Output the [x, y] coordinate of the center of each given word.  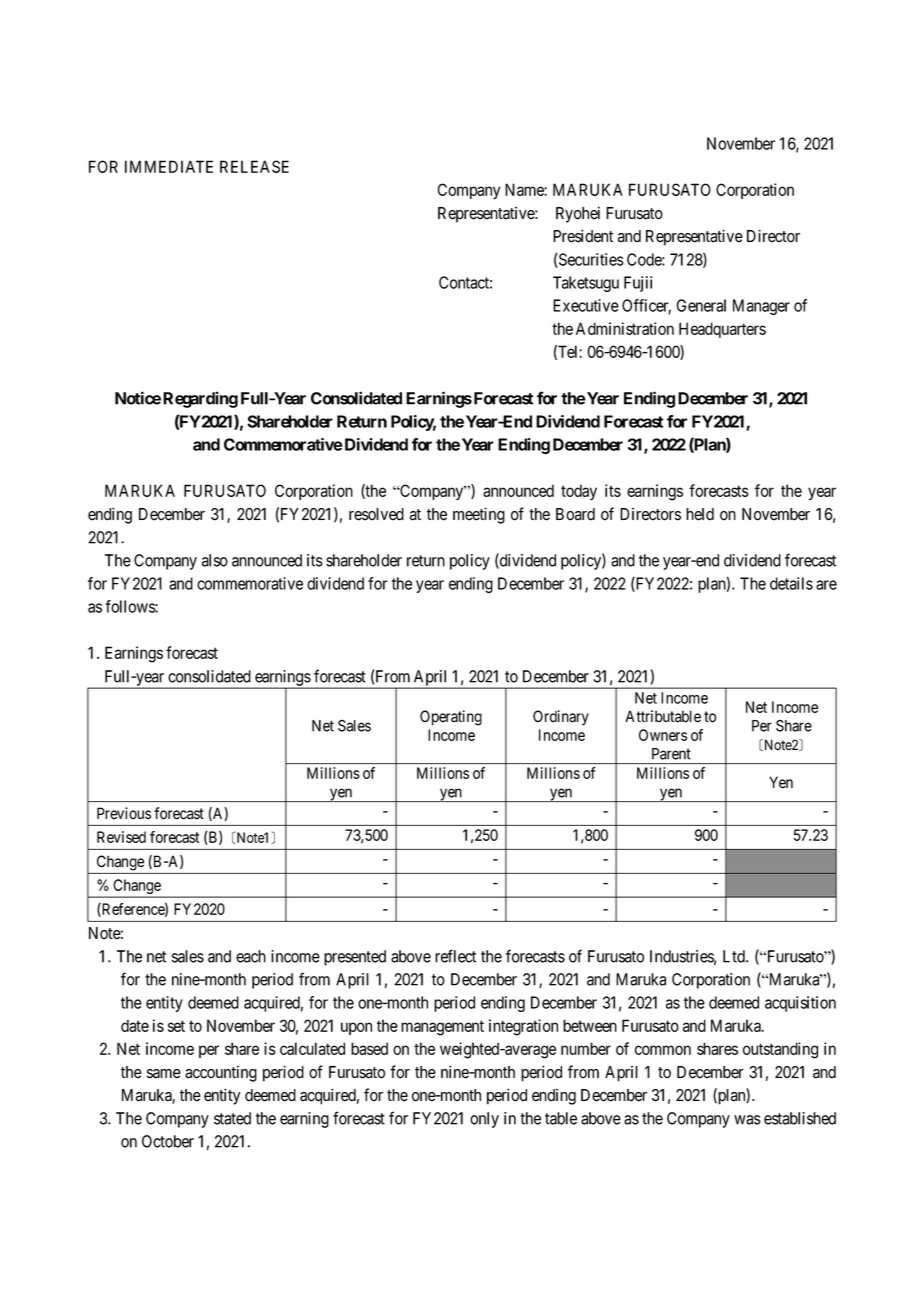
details [791, 583]
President [583, 236]
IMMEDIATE [169, 166]
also [215, 560]
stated [232, 1118]
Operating [451, 718]
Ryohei [578, 214]
